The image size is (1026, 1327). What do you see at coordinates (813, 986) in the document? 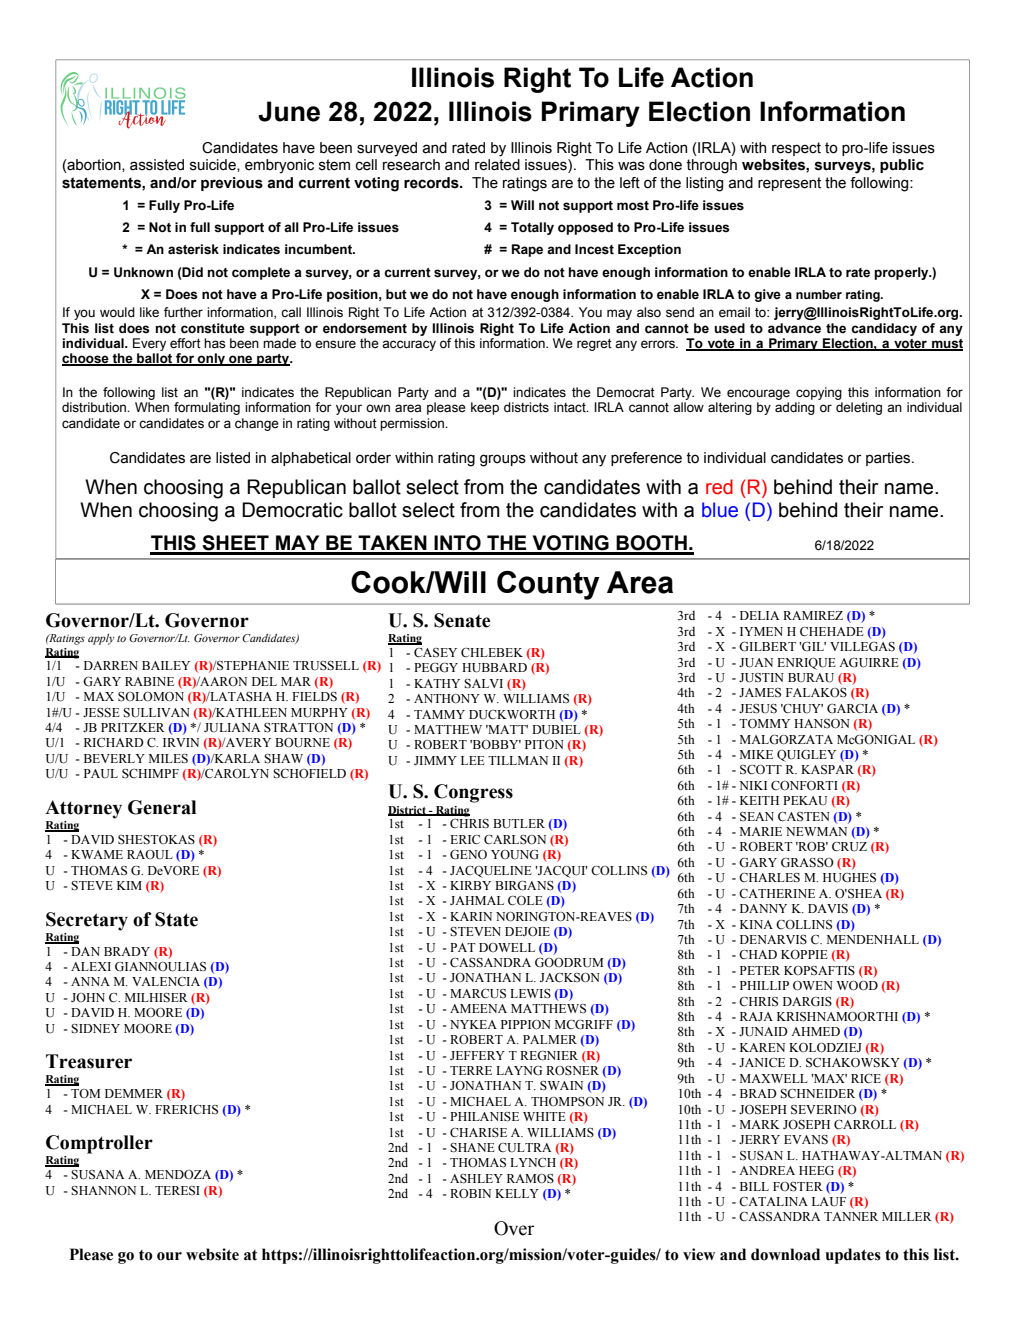
I see `OWEN` at bounding box center [813, 986].
